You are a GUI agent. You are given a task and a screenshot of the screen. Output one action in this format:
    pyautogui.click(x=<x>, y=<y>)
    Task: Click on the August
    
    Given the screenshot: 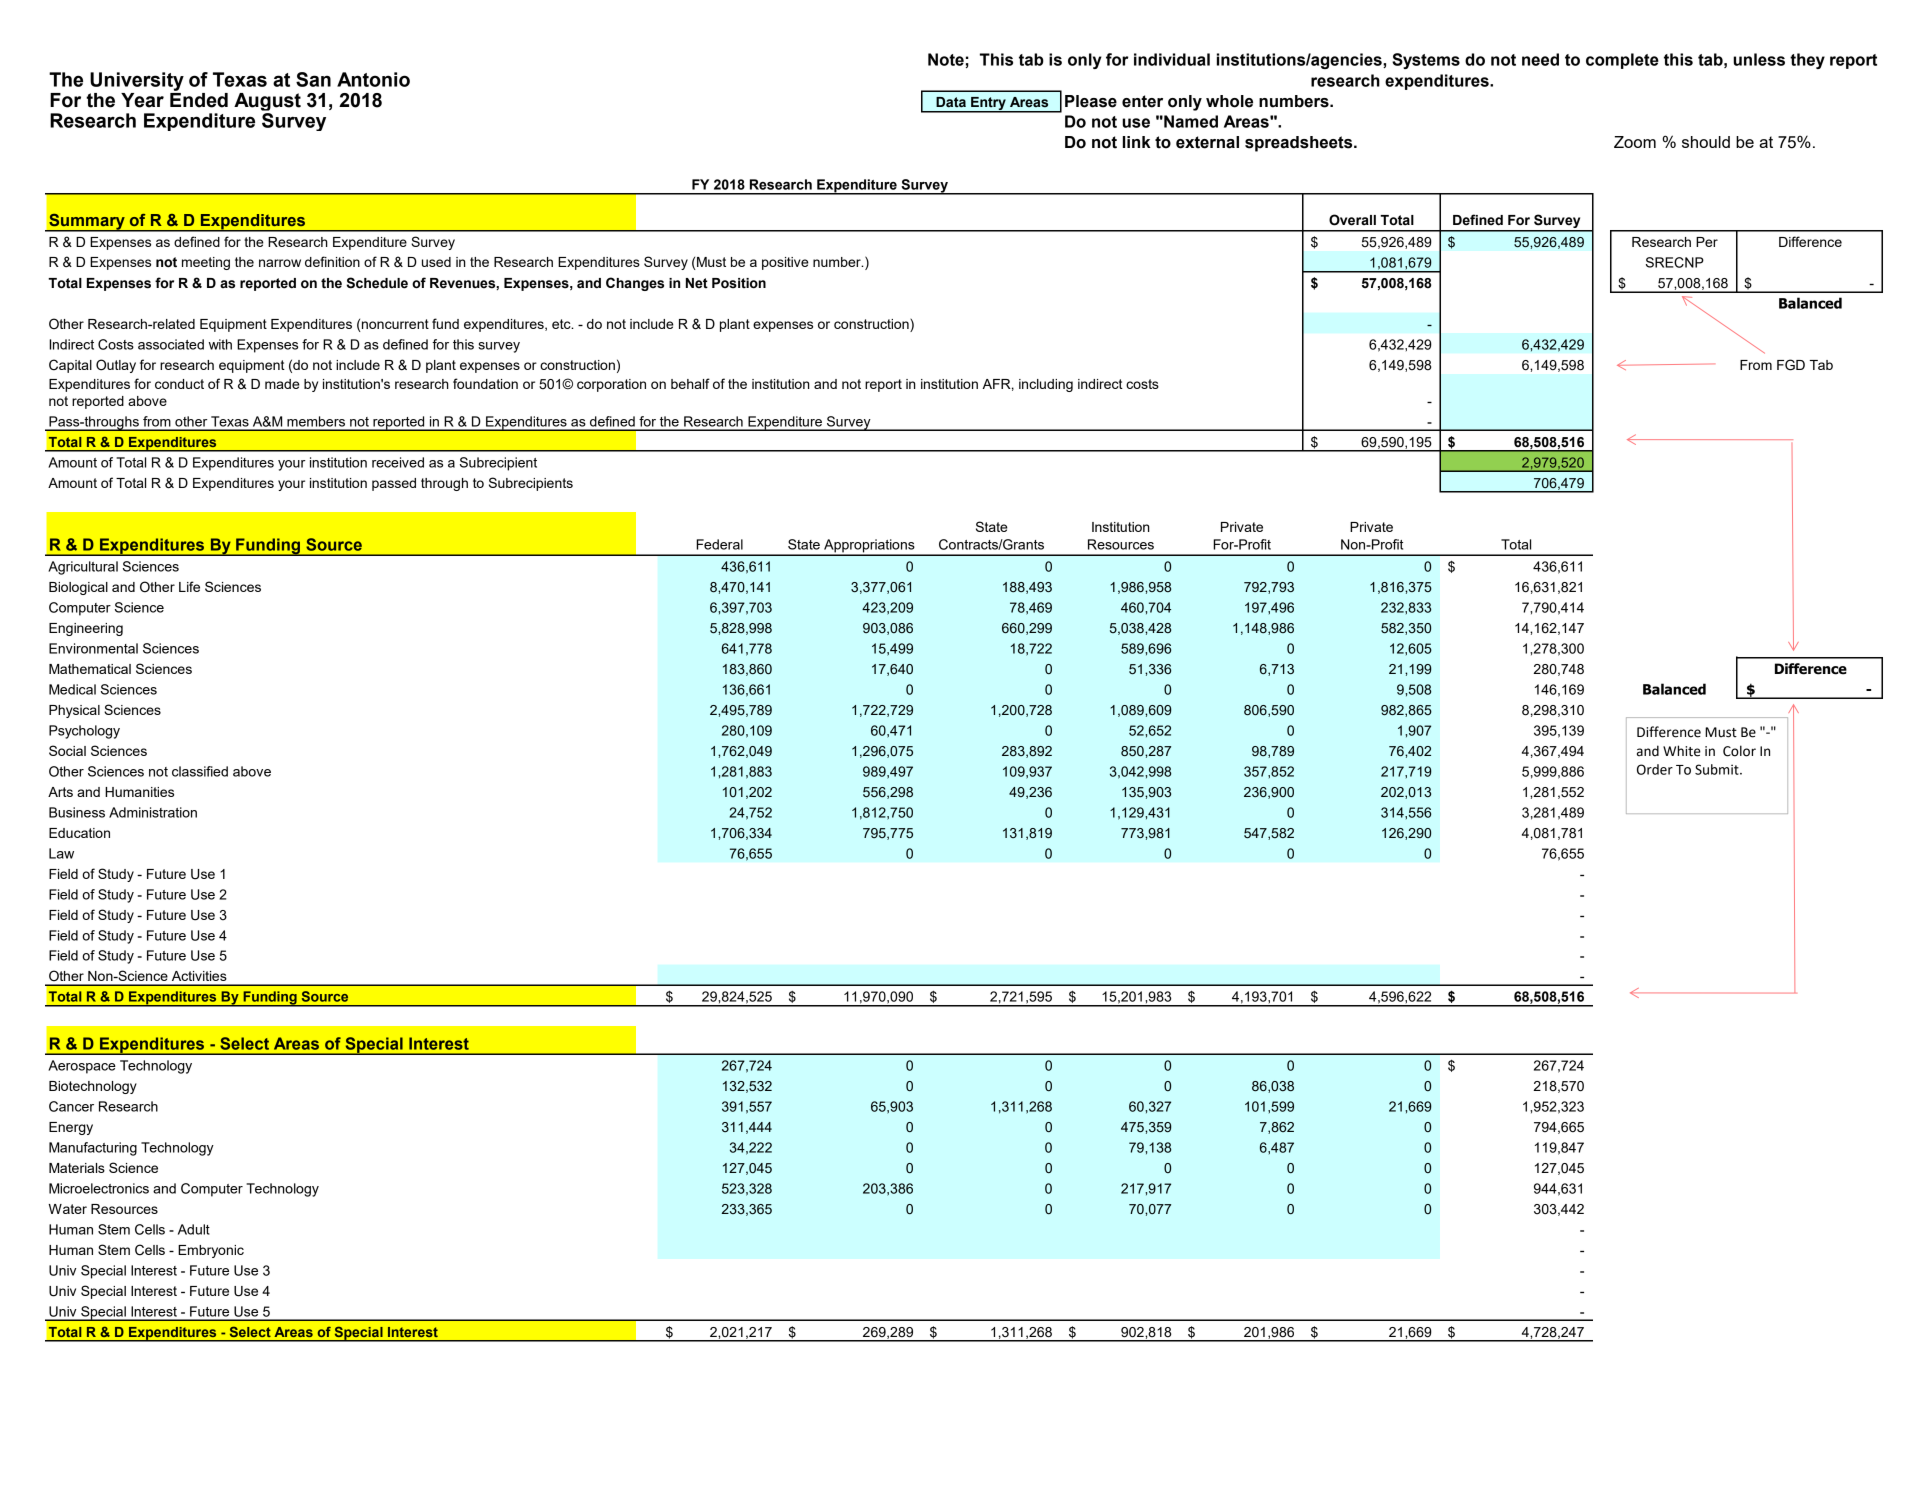 What is the action you would take?
    pyautogui.click(x=267, y=103)
